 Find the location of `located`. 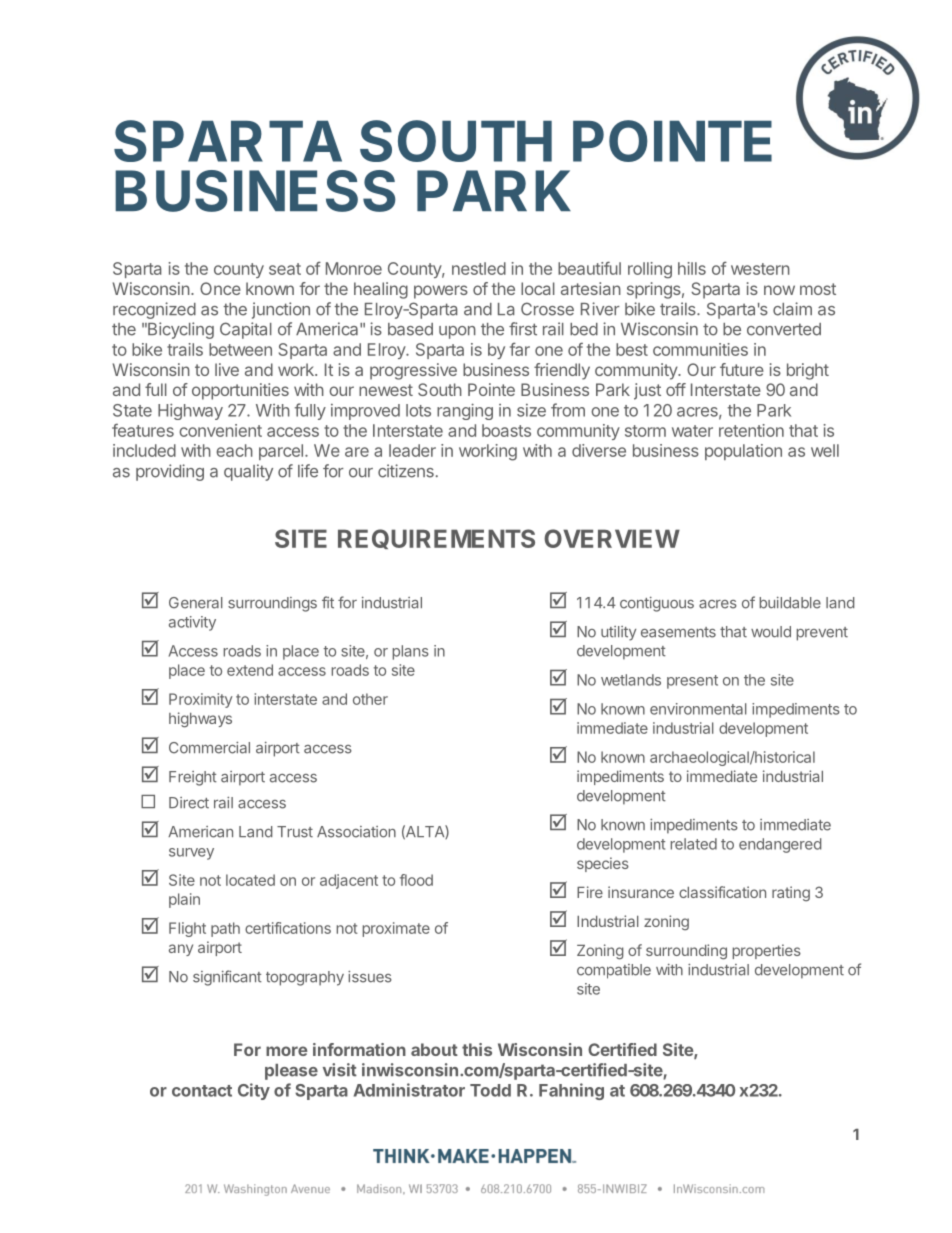

located is located at coordinates (250, 880).
